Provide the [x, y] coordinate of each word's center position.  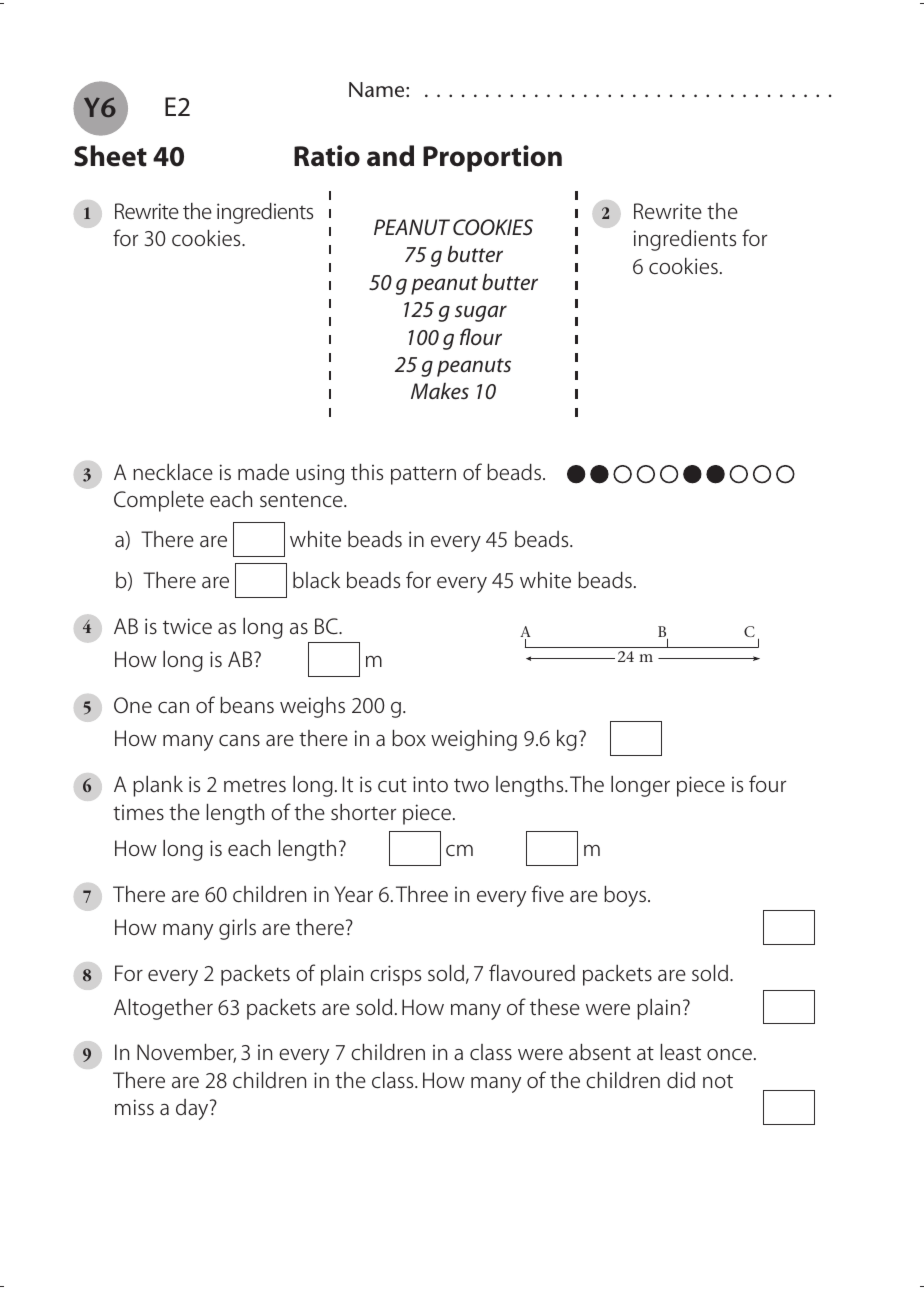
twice [187, 626]
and [390, 156]
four [767, 783]
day [193, 1109]
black [316, 580]
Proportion [492, 158]
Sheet [110, 156]
